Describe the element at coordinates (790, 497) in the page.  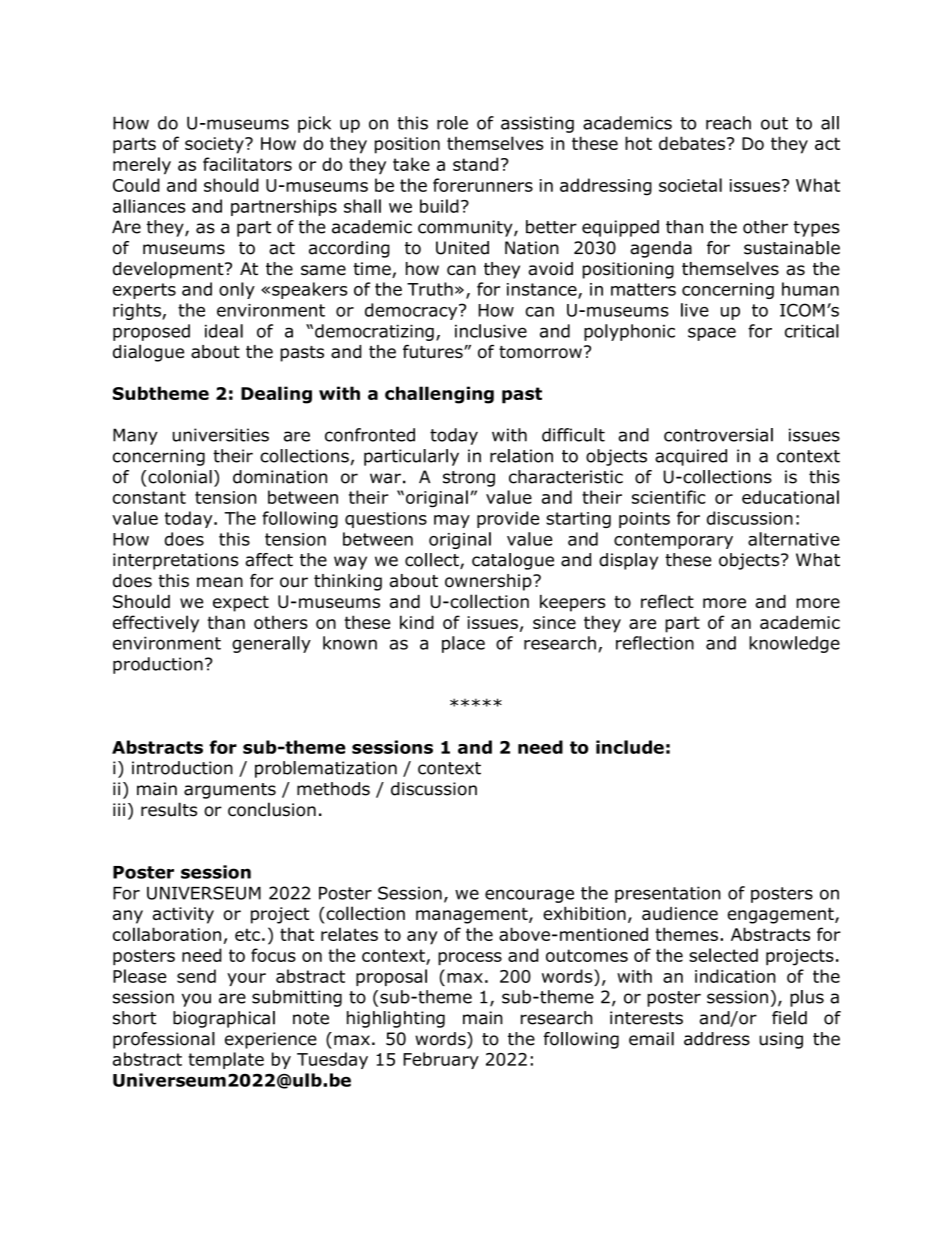
I see `educational` at that location.
